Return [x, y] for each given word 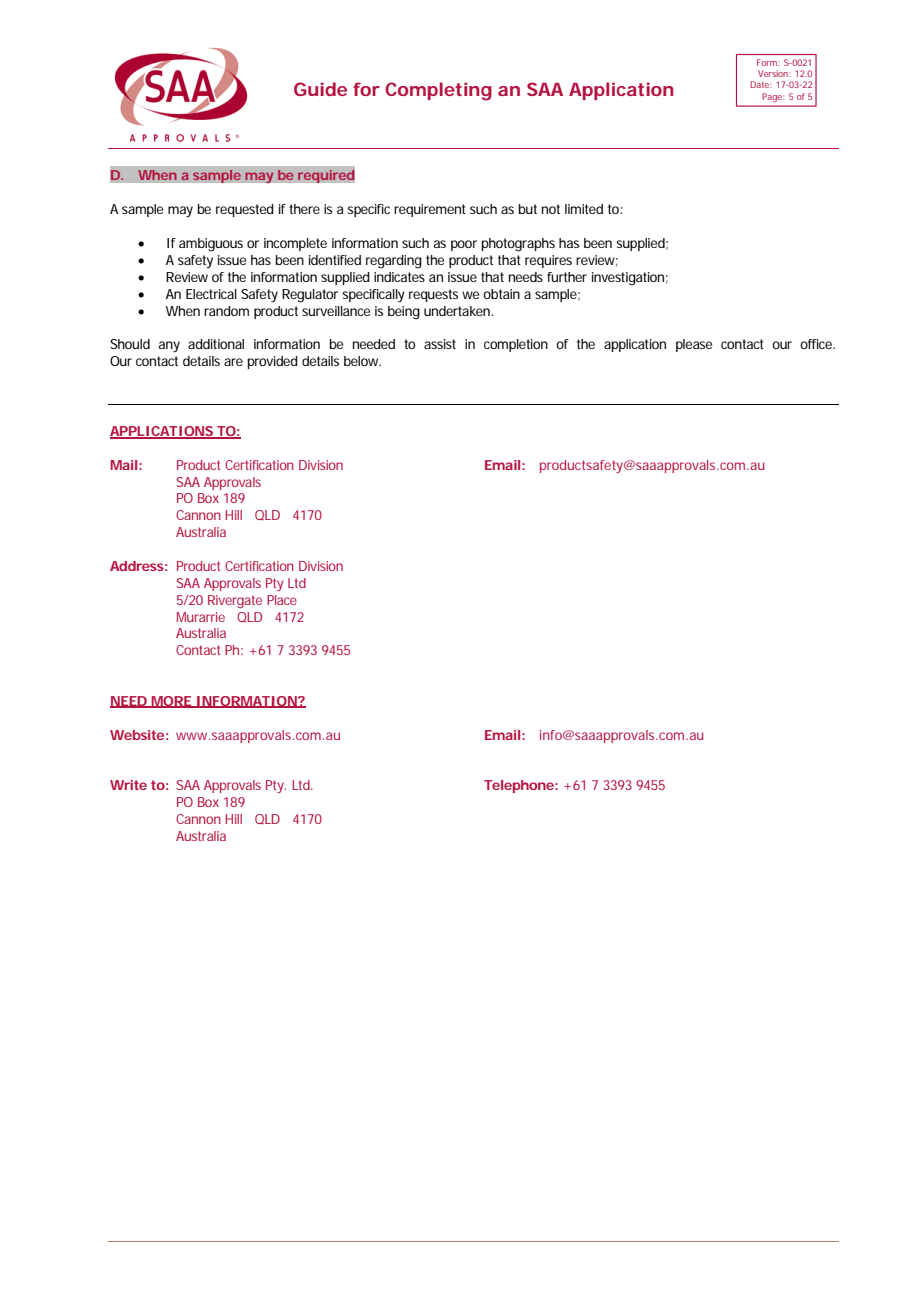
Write [128, 785]
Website [139, 735]
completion [516, 345]
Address [138, 566]
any [169, 347]
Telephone [521, 786]
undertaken [458, 311]
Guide [320, 89]
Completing [438, 91]
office [817, 344]
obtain [501, 294]
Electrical [211, 294]
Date [761, 84]
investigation [630, 279]
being [404, 313]
